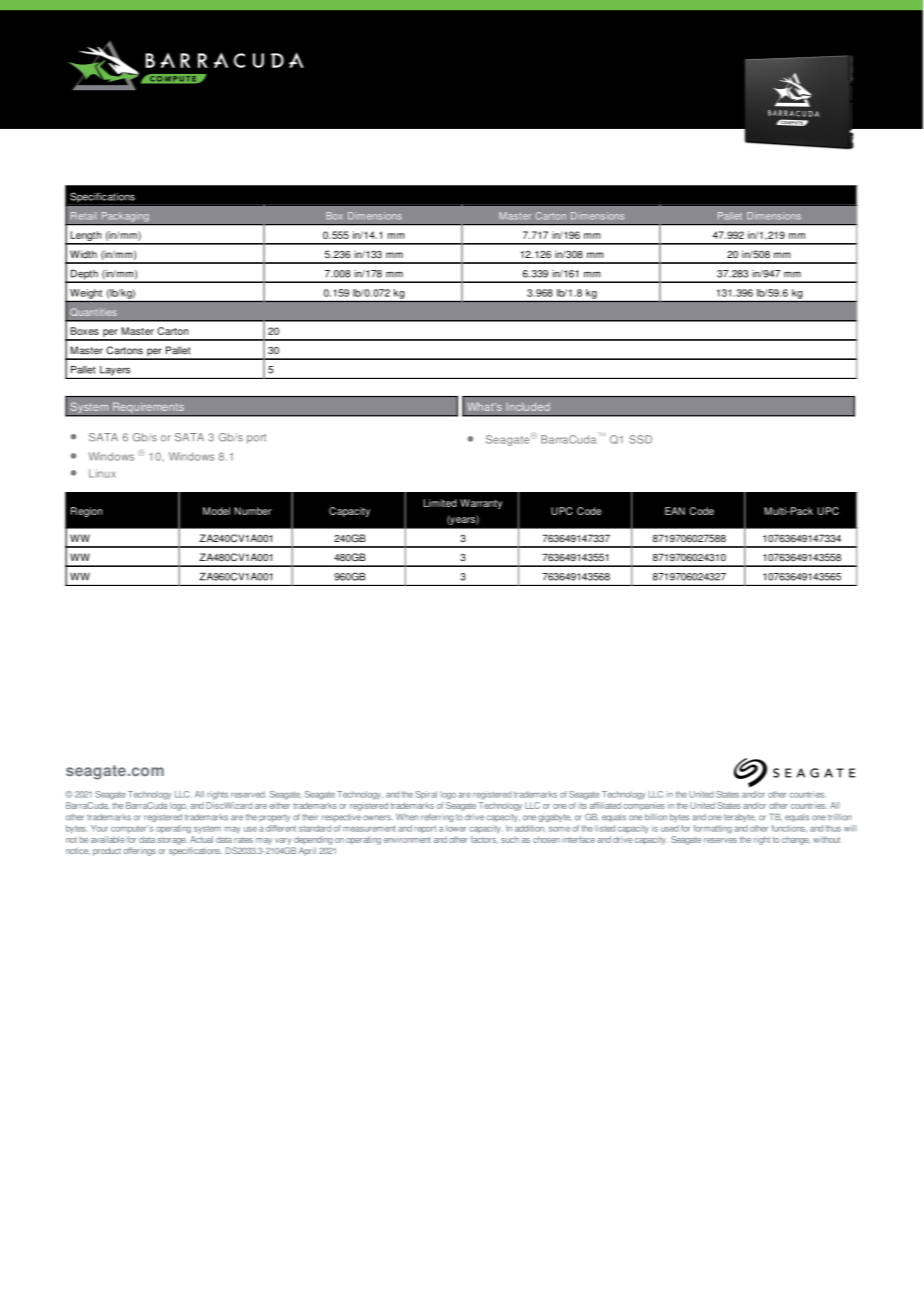 The image size is (924, 1308). What do you see at coordinates (481, 504) in the screenshot?
I see `Warranty` at bounding box center [481, 504].
